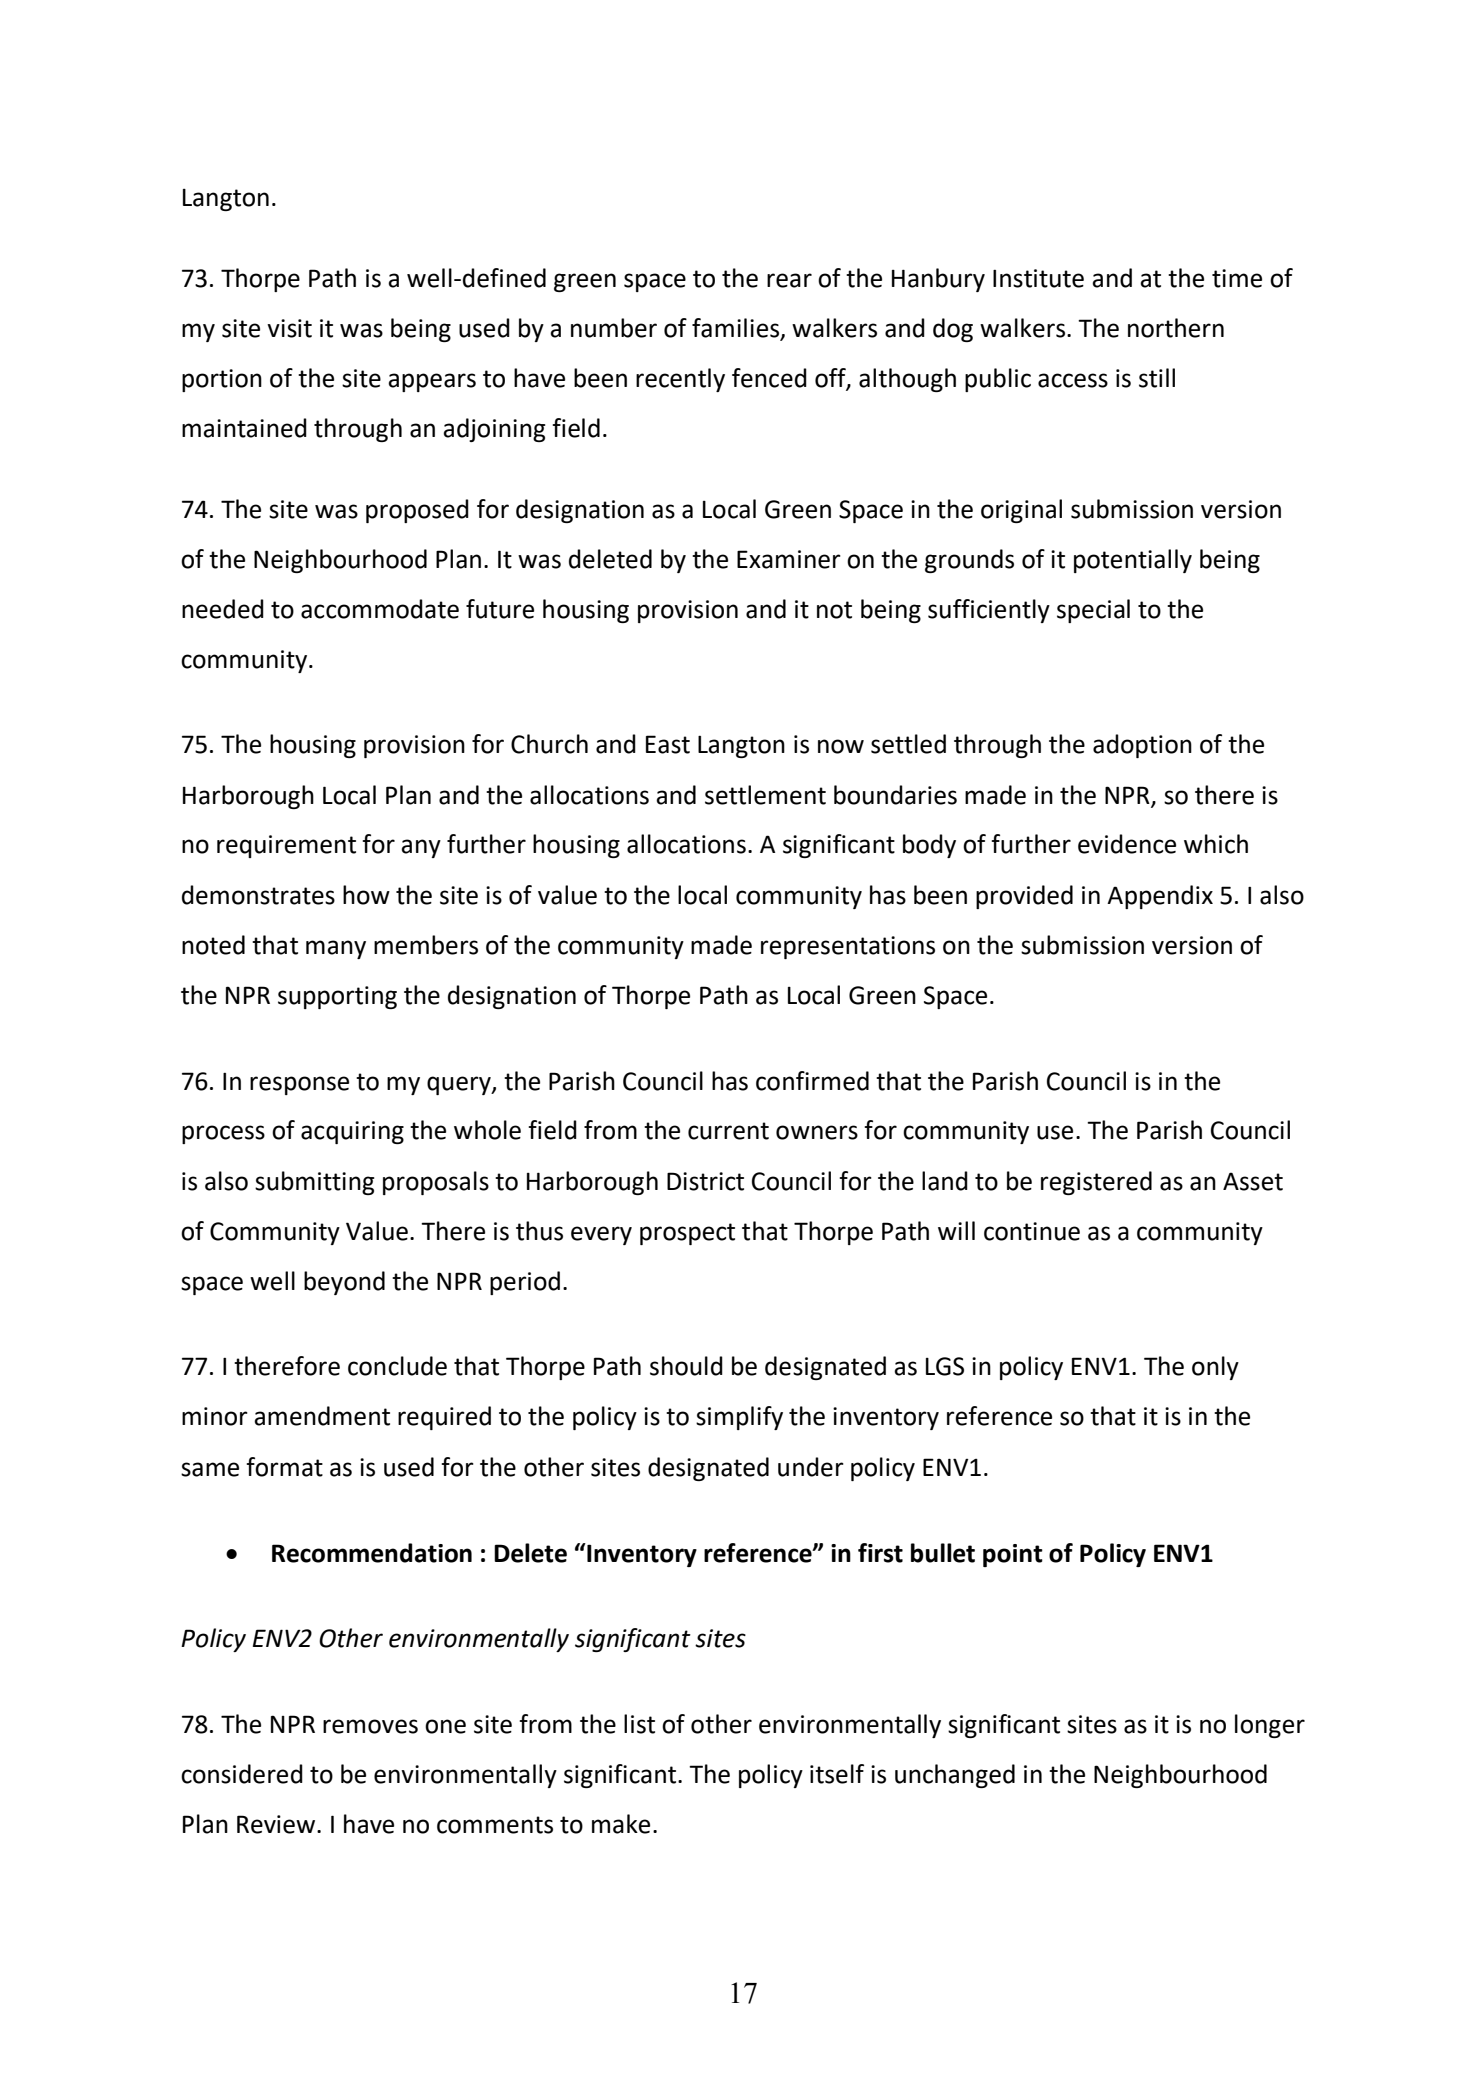 This page has width=1484, height=2099. I want to click on northern, so click(1176, 328).
